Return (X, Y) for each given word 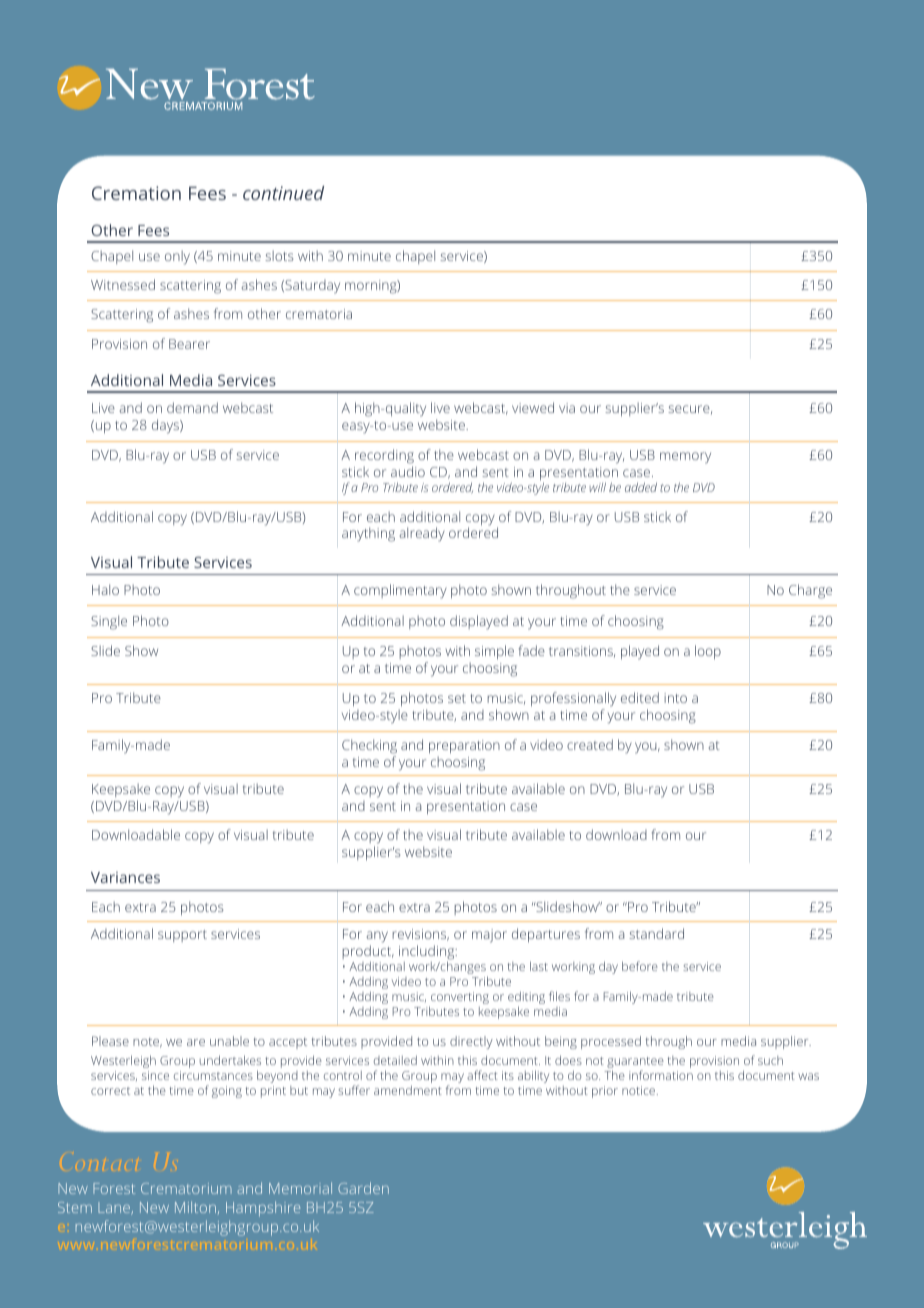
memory (685, 458)
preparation (464, 748)
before (640, 966)
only (177, 257)
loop (708, 652)
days (166, 426)
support (182, 936)
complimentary (400, 591)
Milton (195, 1207)
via (567, 408)
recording (384, 456)
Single (109, 622)
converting (459, 999)
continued (283, 193)
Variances (125, 877)
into (675, 698)
